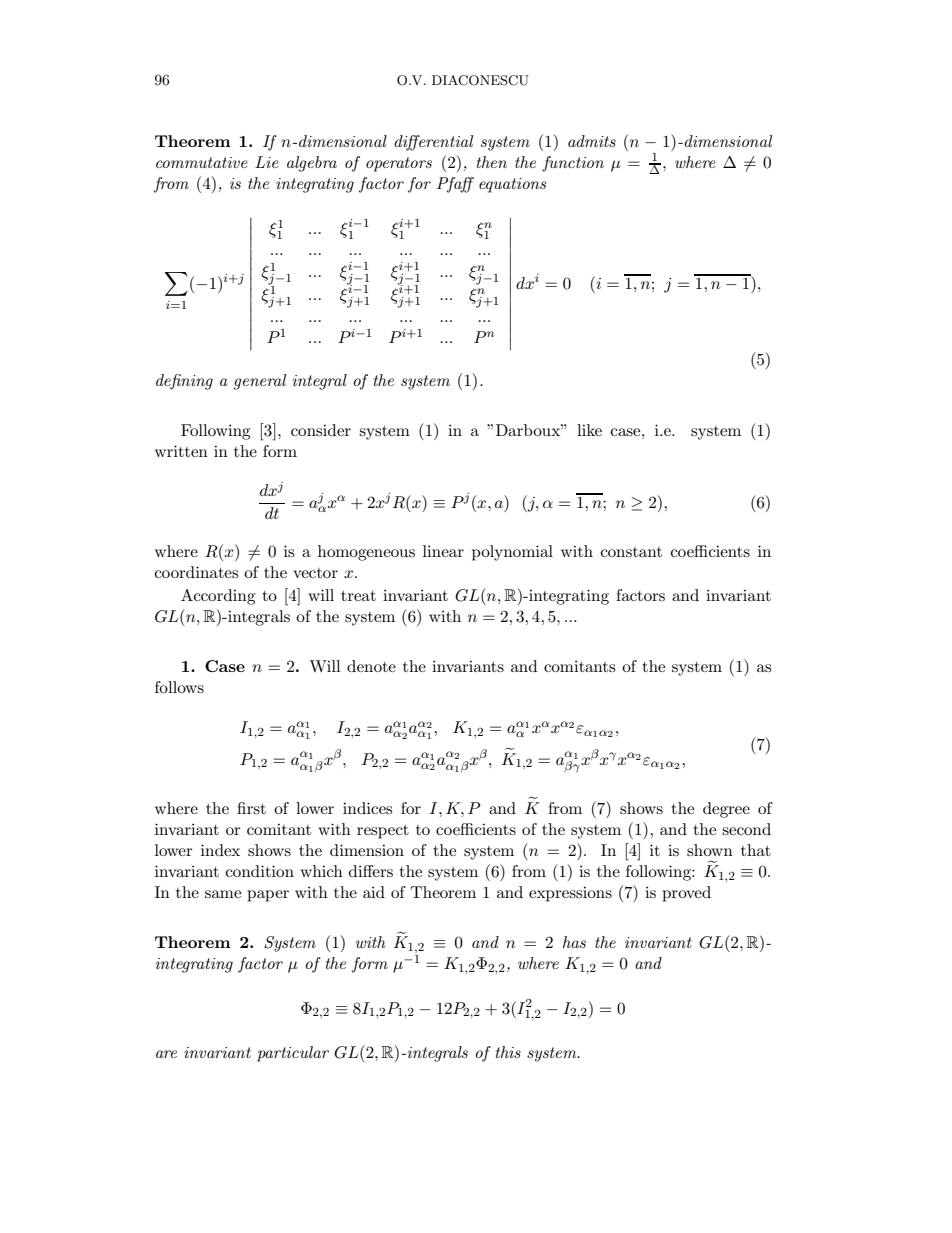 The image size is (952, 1233). Describe the element at coordinates (589, 430) in the screenshot. I see `like` at that location.
